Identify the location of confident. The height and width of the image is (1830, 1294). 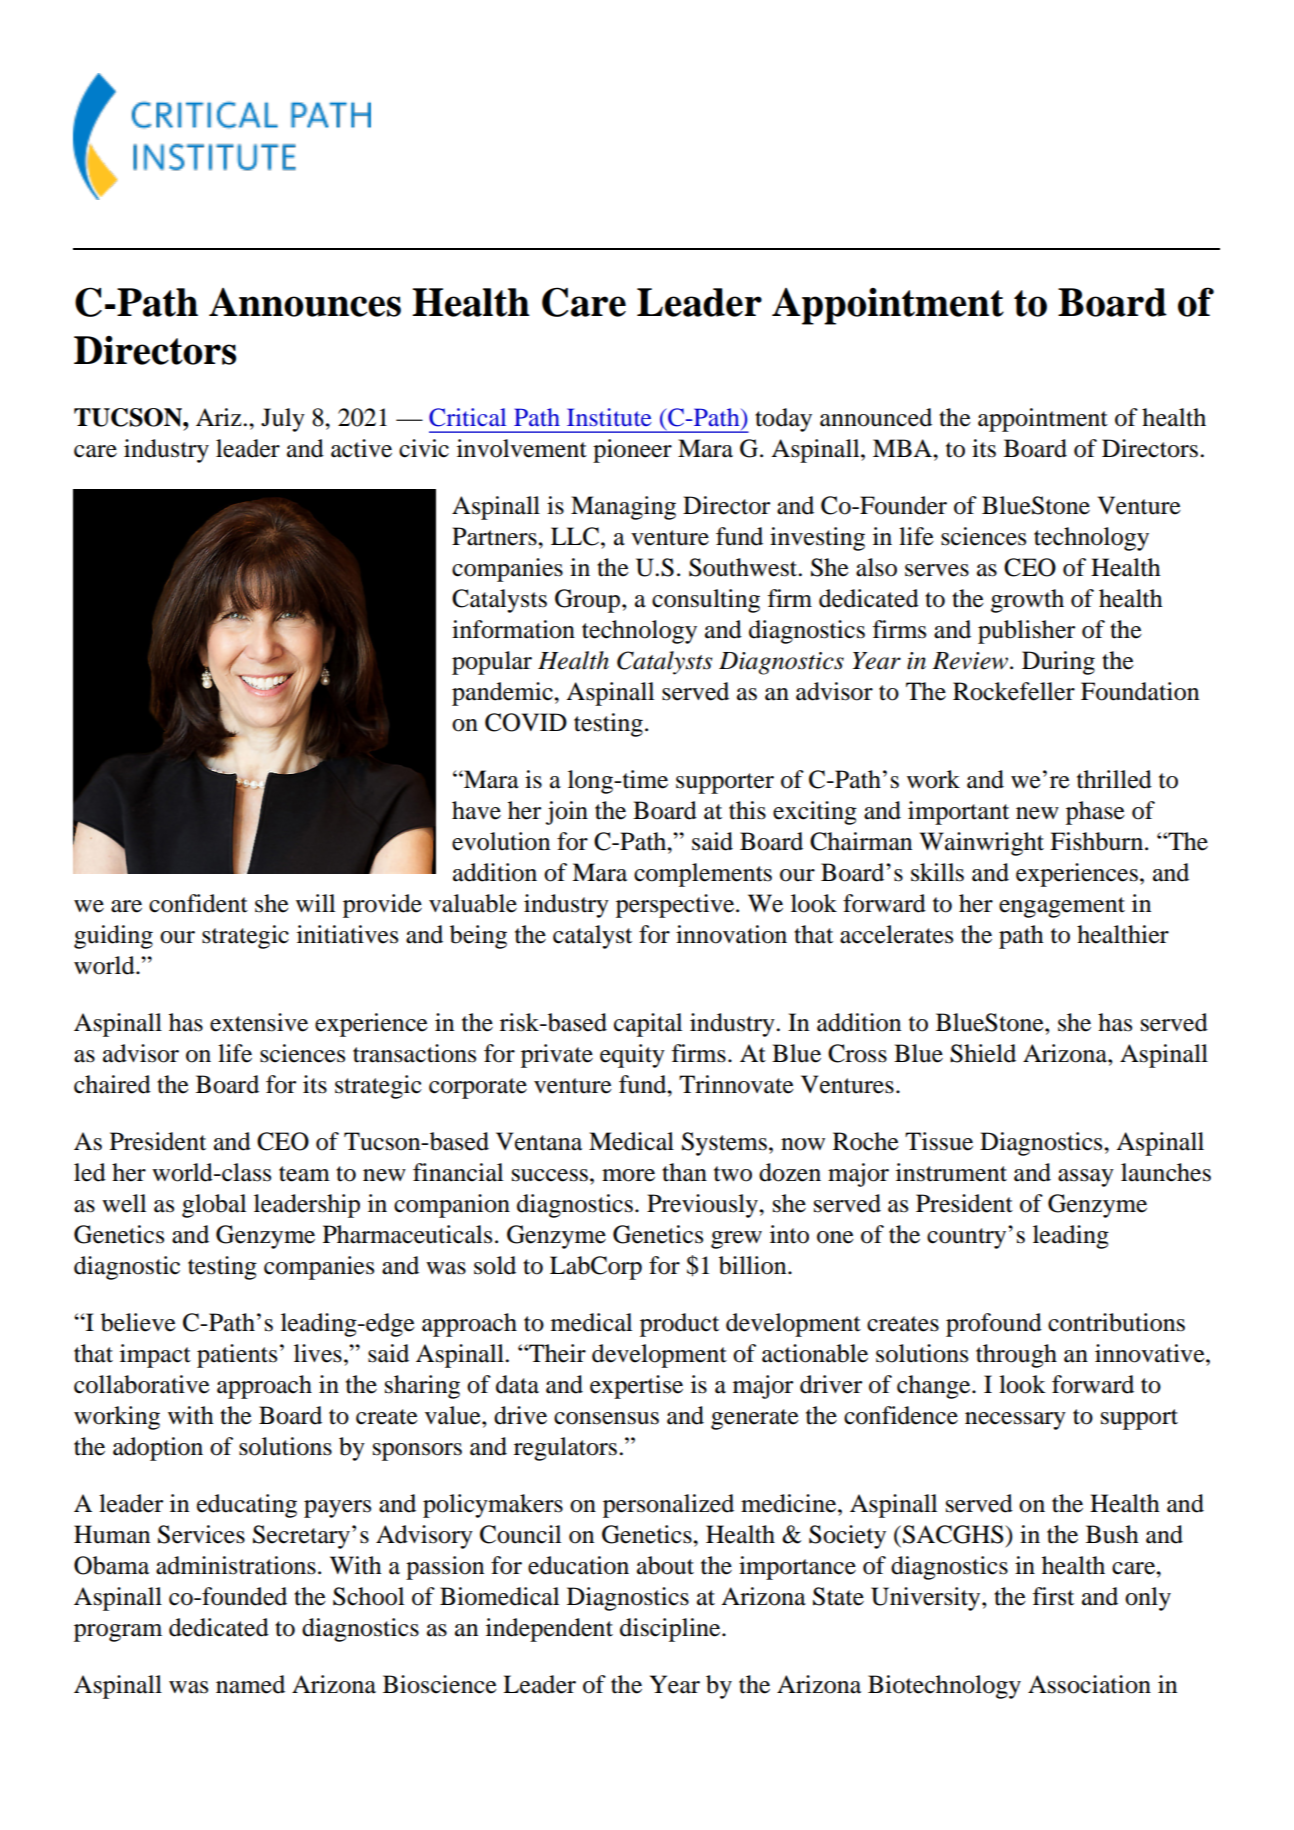
(198, 903).
